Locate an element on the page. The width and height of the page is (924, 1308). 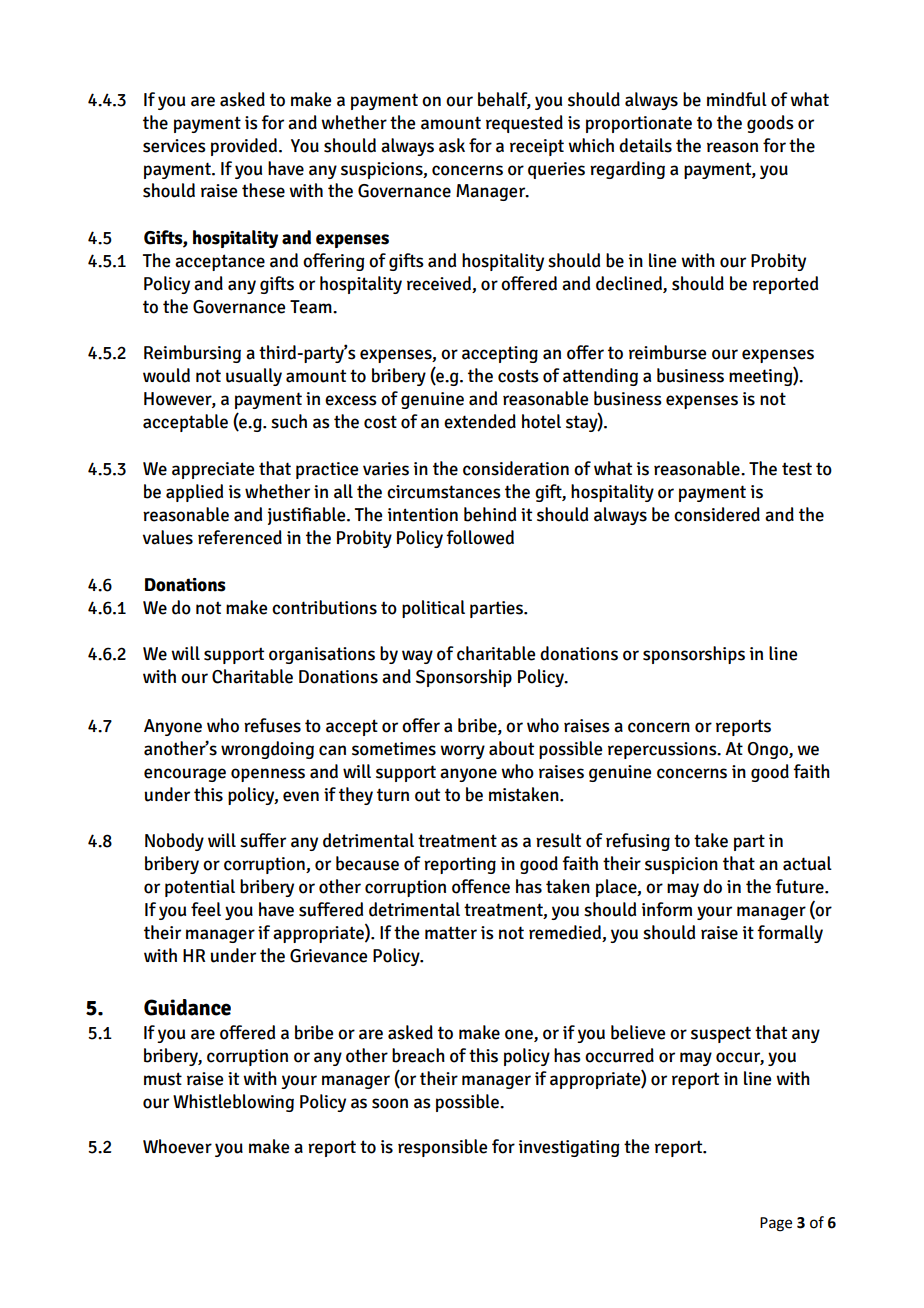
responsible is located at coordinates (442, 1148).
